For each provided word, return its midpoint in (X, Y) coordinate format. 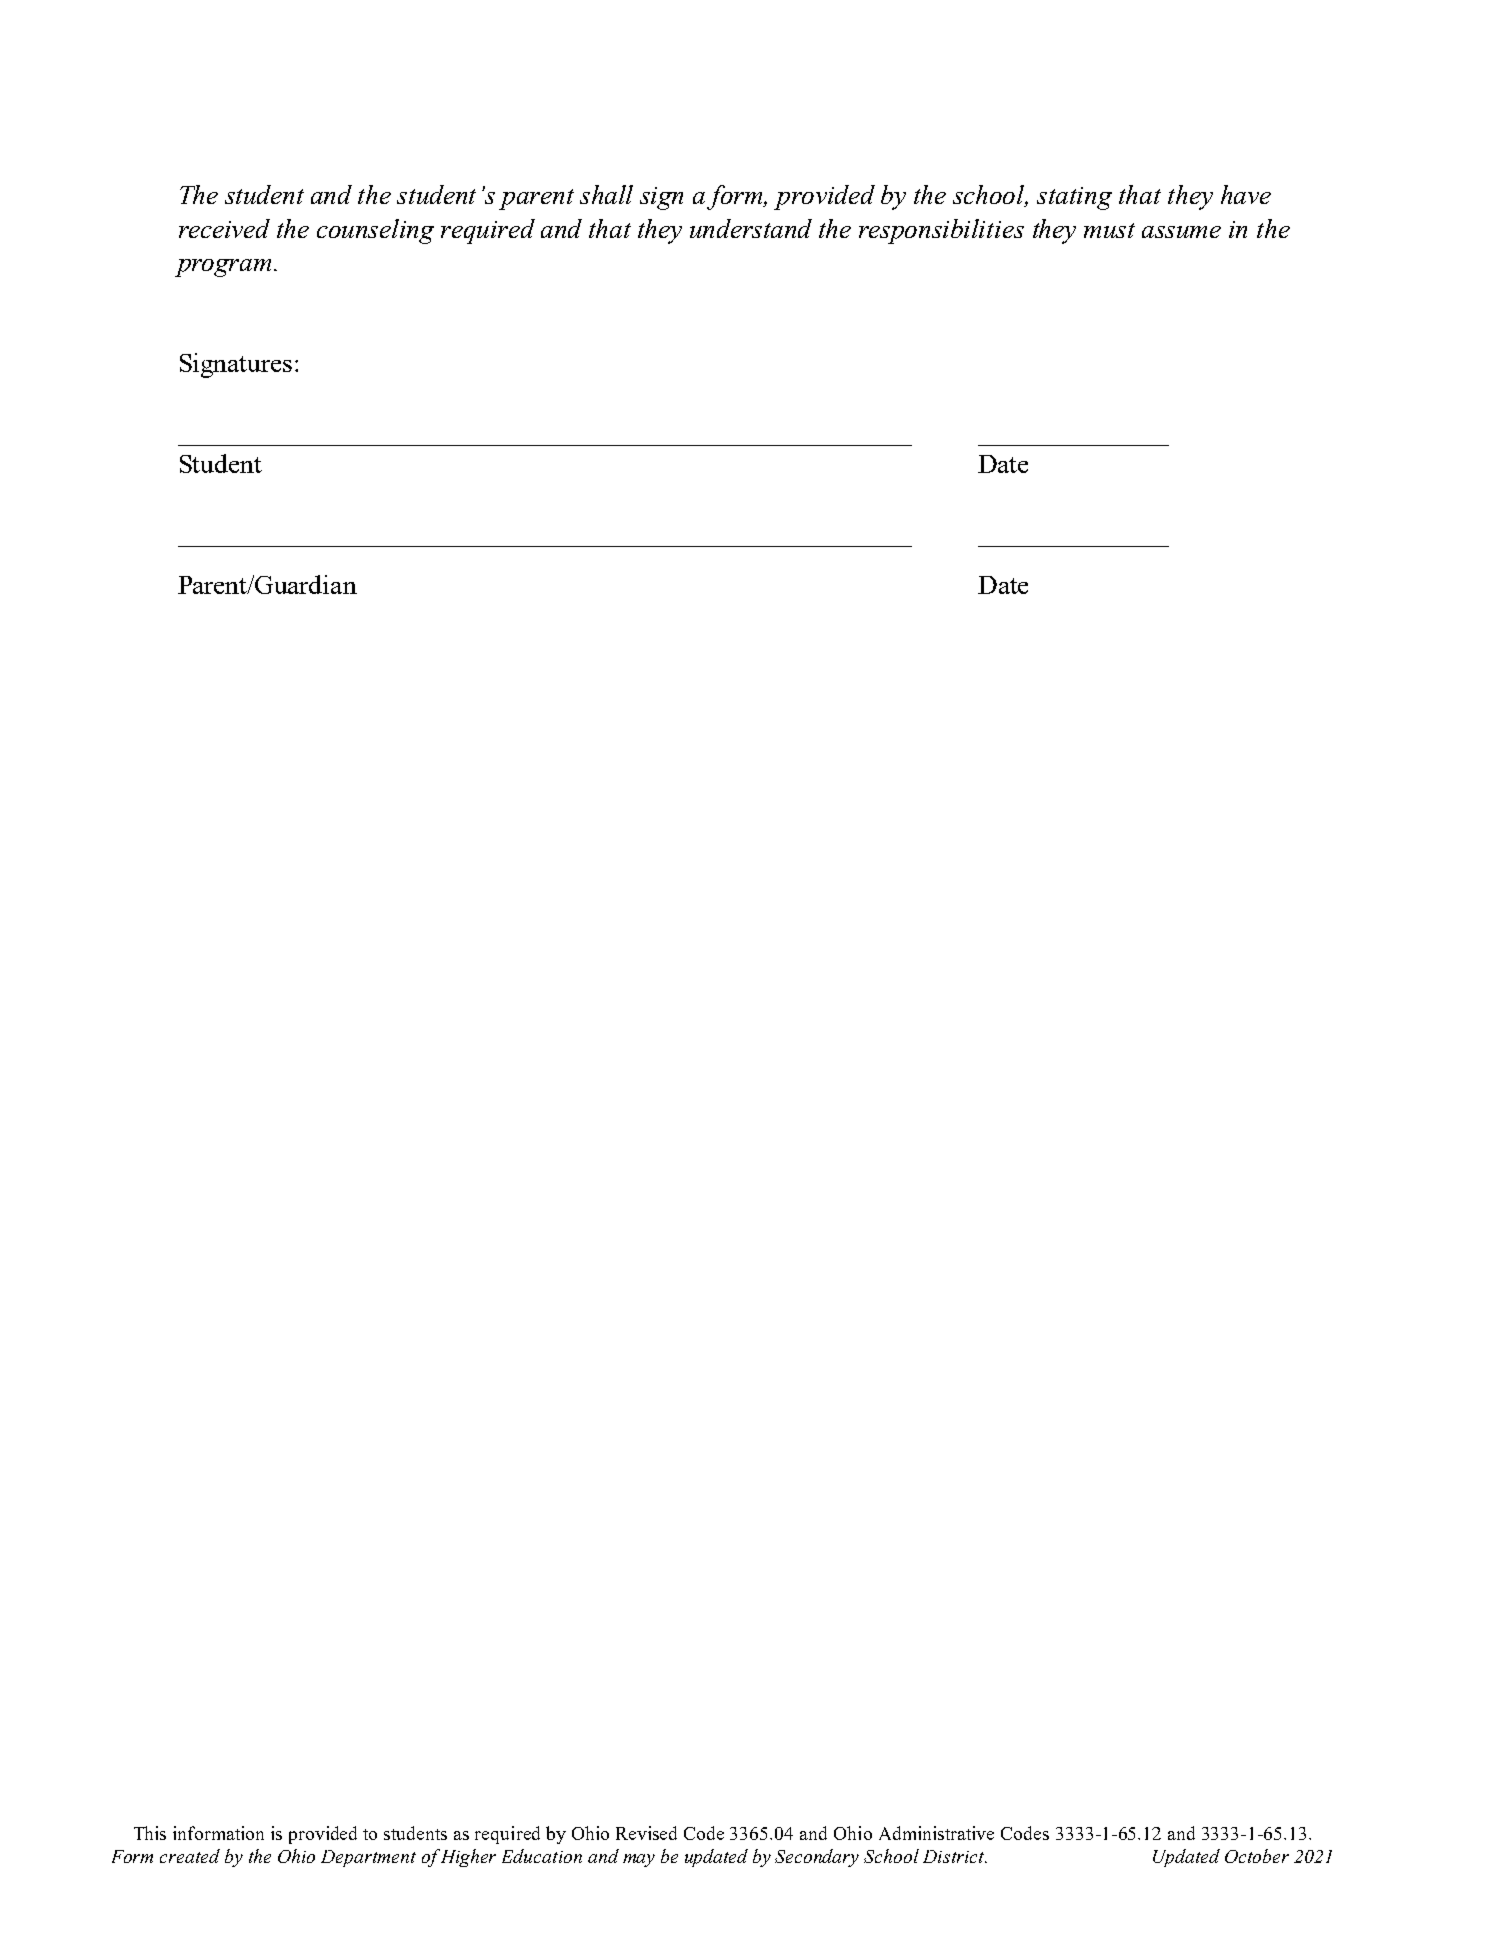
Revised (646, 1833)
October (1257, 1856)
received (224, 228)
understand (751, 228)
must (1109, 230)
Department (368, 1858)
